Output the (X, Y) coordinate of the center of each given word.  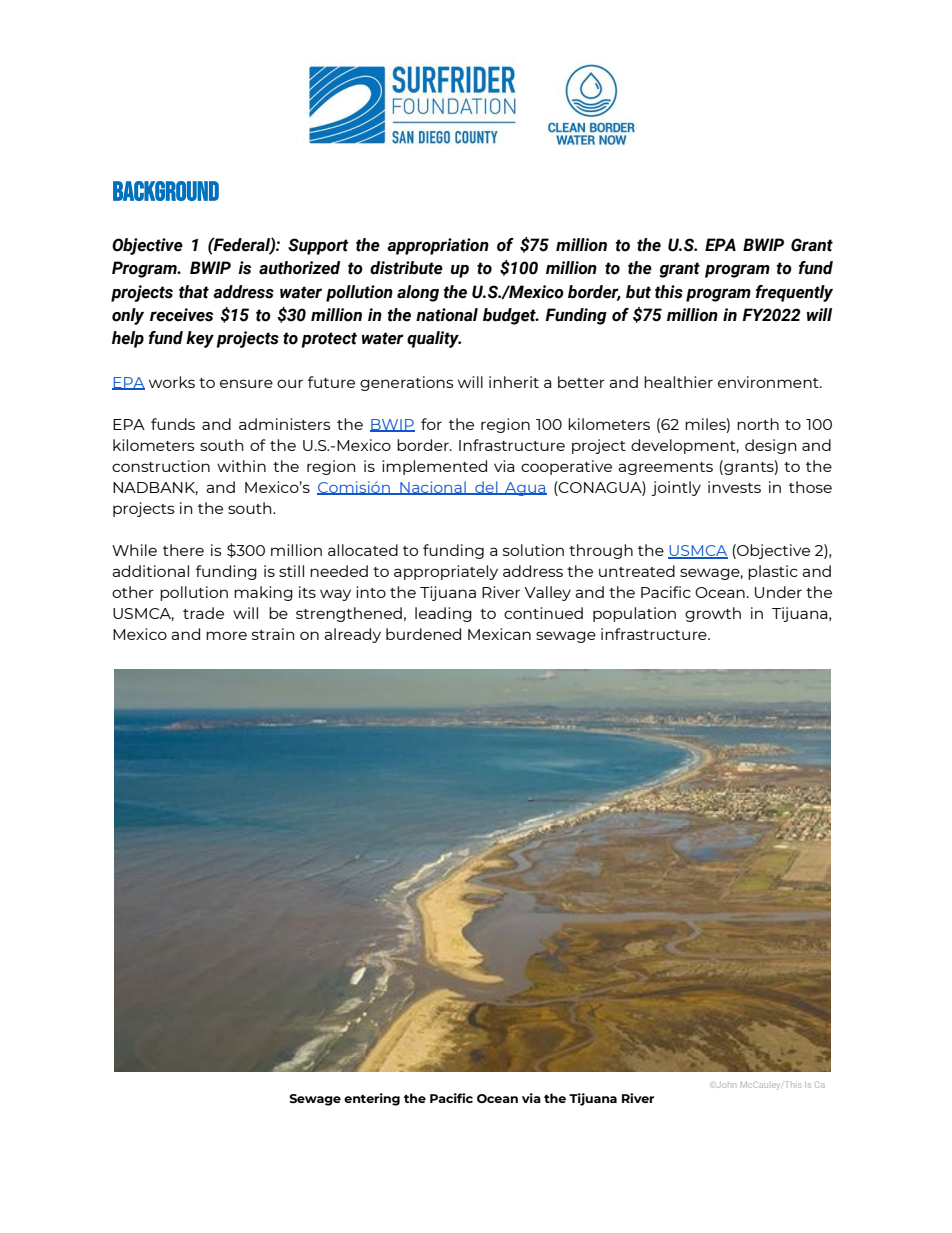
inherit (514, 382)
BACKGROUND (166, 191)
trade (203, 613)
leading (443, 614)
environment (769, 382)
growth (713, 614)
